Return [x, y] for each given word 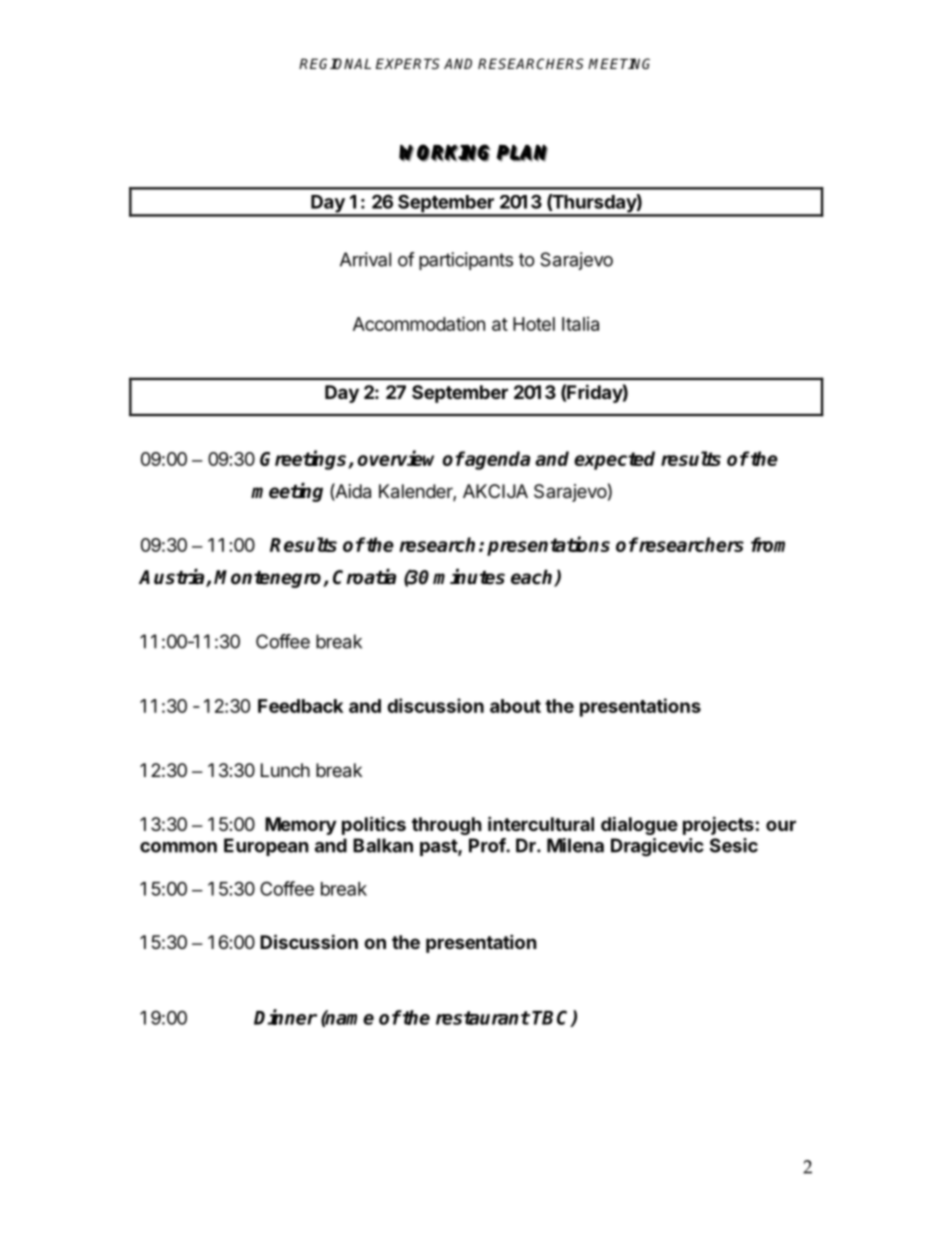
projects [718, 825]
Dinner [285, 1017]
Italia [580, 324]
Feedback [300, 706]
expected [614, 460]
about [515, 706]
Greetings [304, 460]
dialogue [639, 825]
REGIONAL [335, 63]
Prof [488, 845]
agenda [497, 460]
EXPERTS [408, 63]
